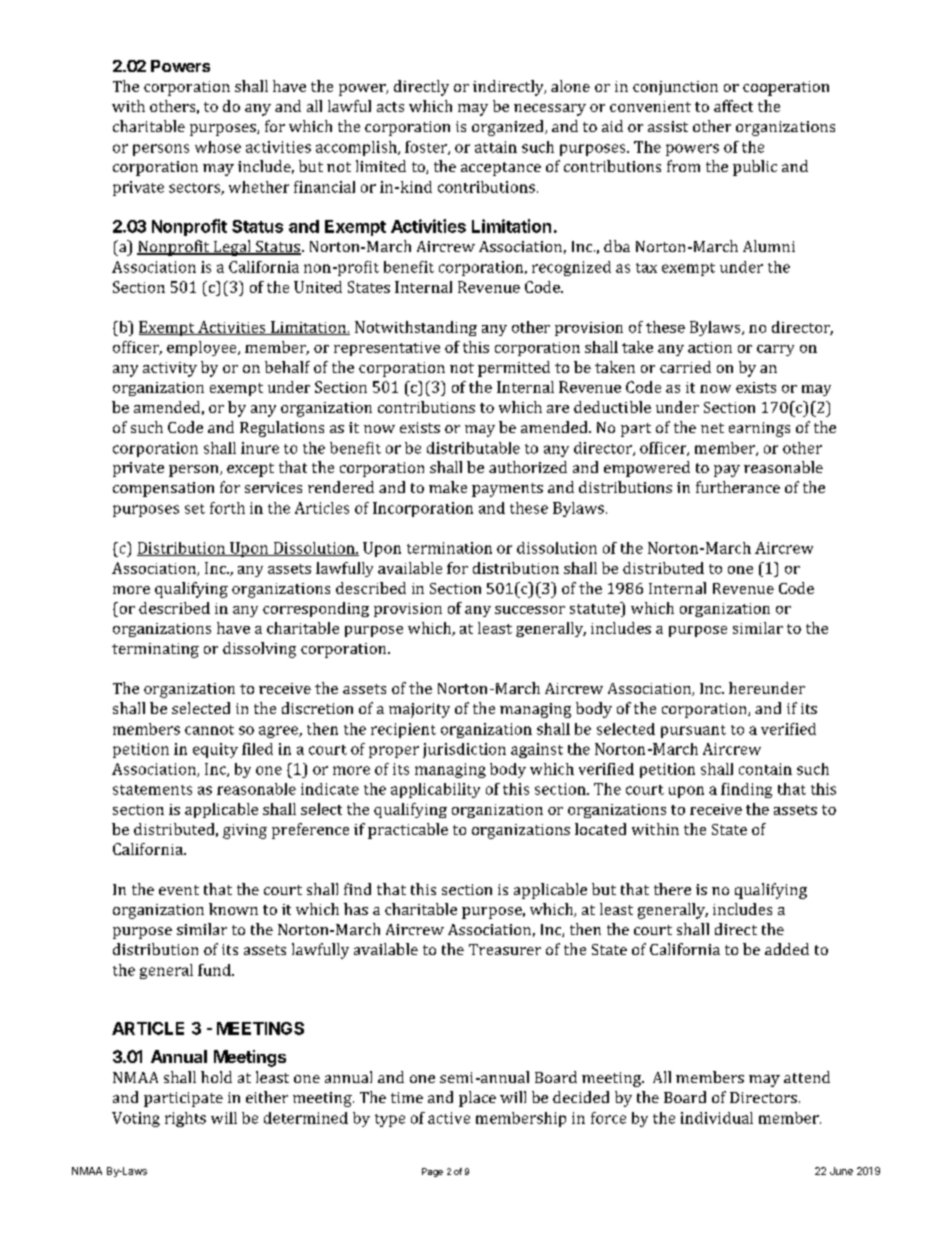 The width and height of the screenshot is (952, 1233). I want to click on except, so click(250, 470).
